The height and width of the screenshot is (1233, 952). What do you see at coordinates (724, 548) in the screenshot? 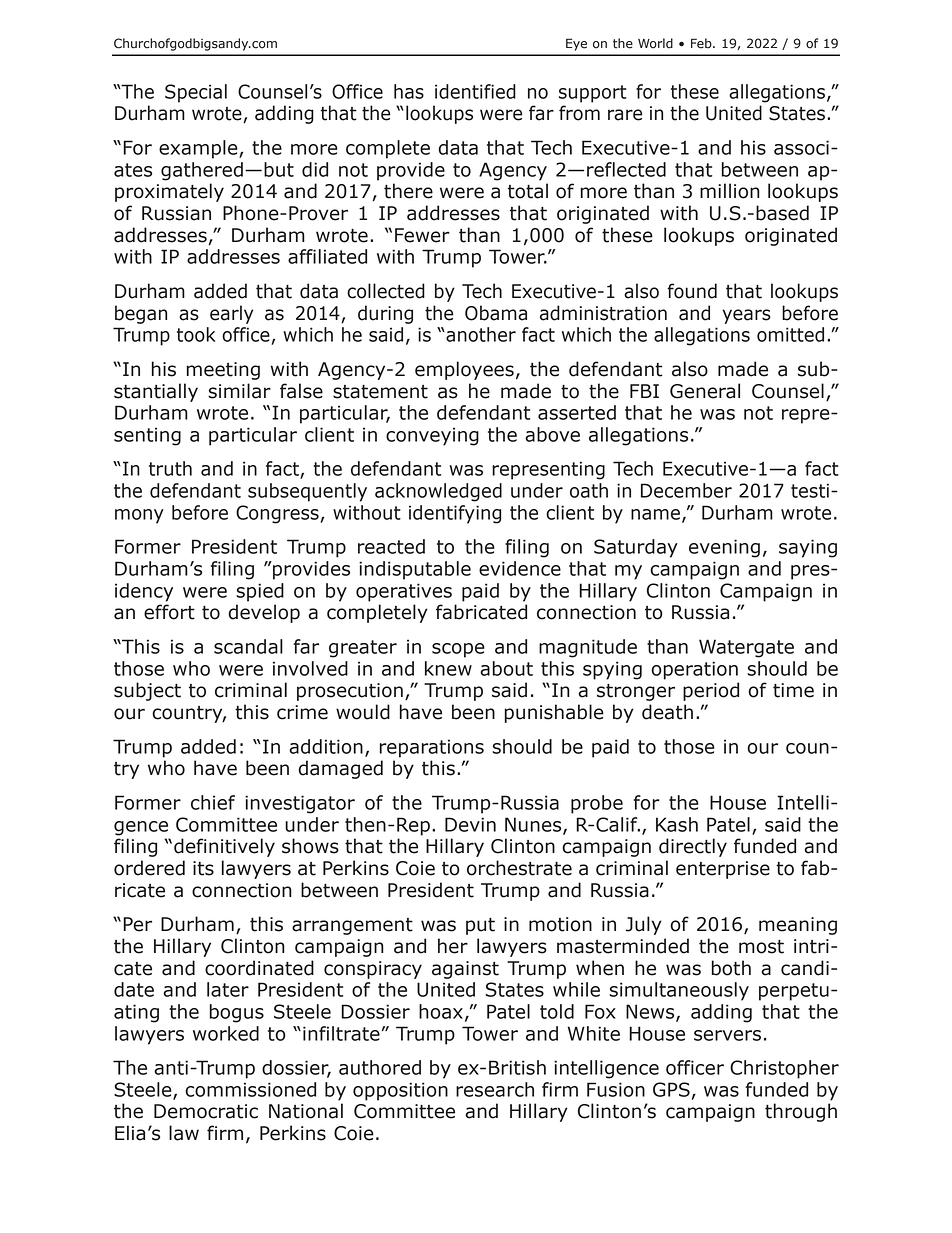
I see `evening` at bounding box center [724, 548].
